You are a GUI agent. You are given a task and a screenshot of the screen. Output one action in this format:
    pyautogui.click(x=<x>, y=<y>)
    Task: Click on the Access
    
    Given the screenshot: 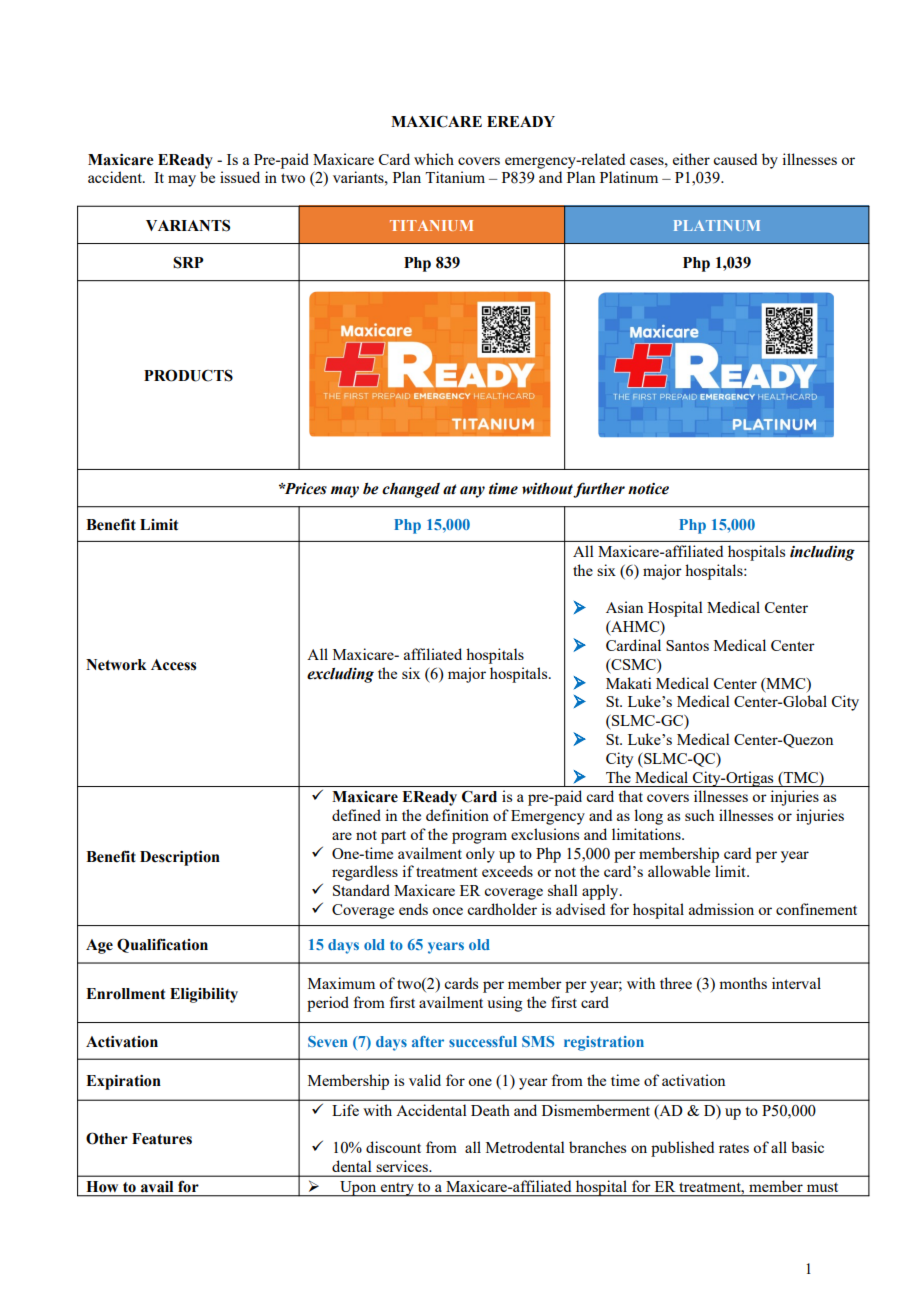 What is the action you would take?
    pyautogui.click(x=173, y=665)
